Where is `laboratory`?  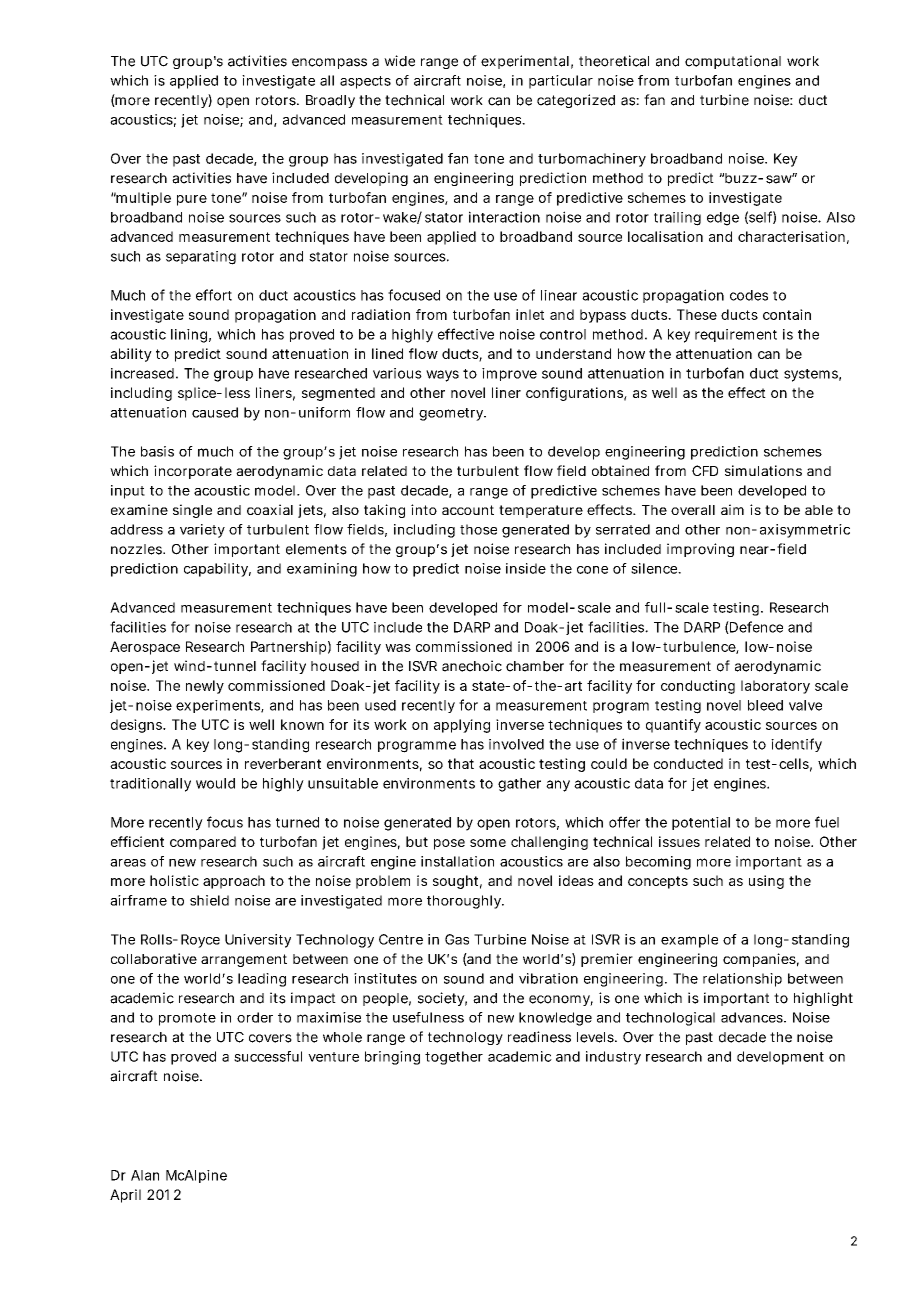
laboratory is located at coordinates (775, 687).
